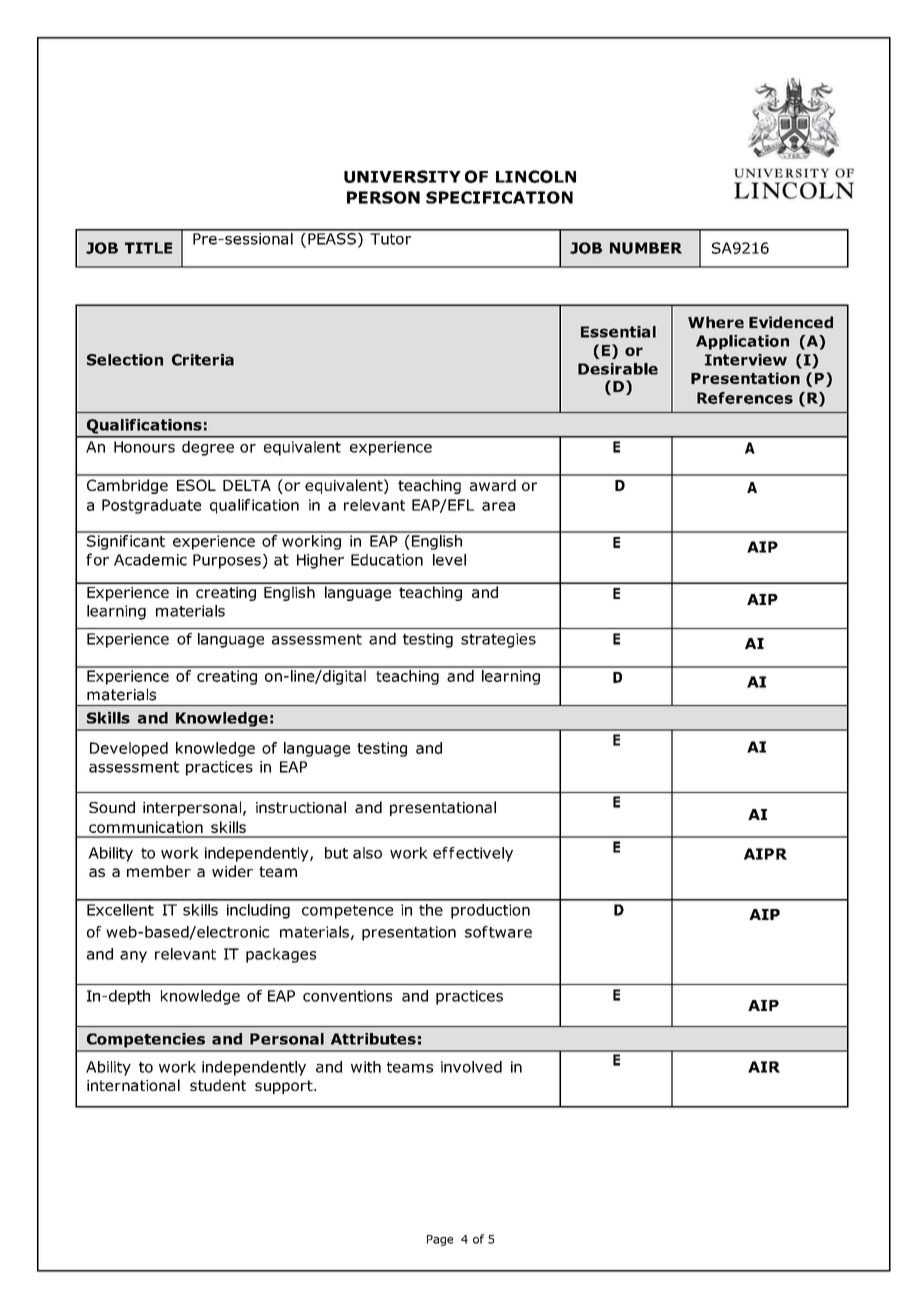 The width and height of the screenshot is (924, 1305). What do you see at coordinates (471, 1067) in the screenshot?
I see `involved` at bounding box center [471, 1067].
